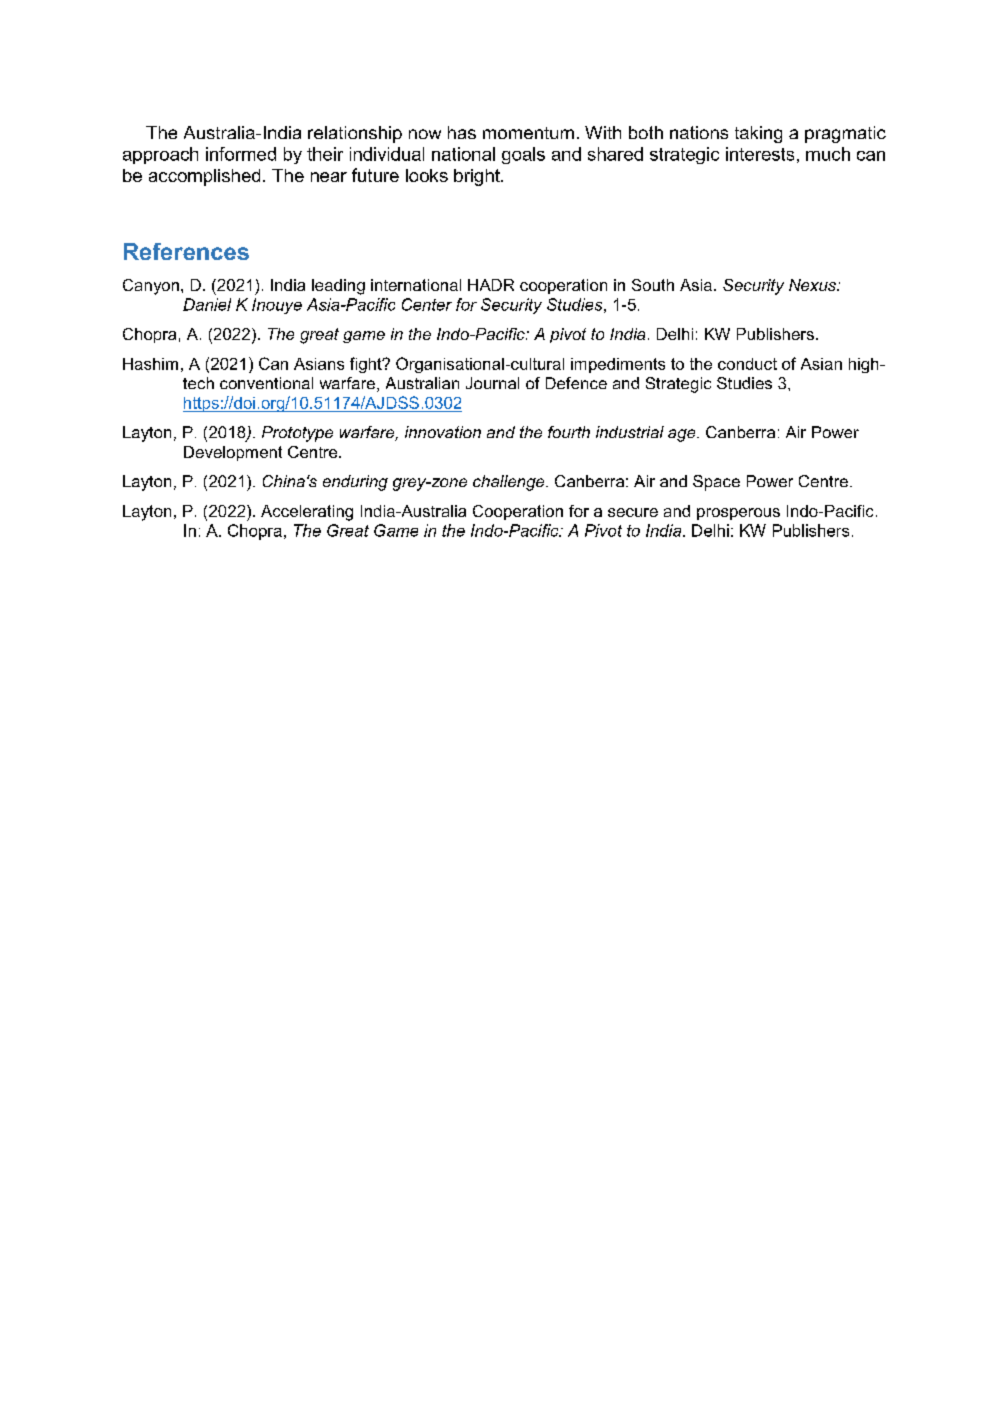  I want to click on goals, so click(523, 155).
